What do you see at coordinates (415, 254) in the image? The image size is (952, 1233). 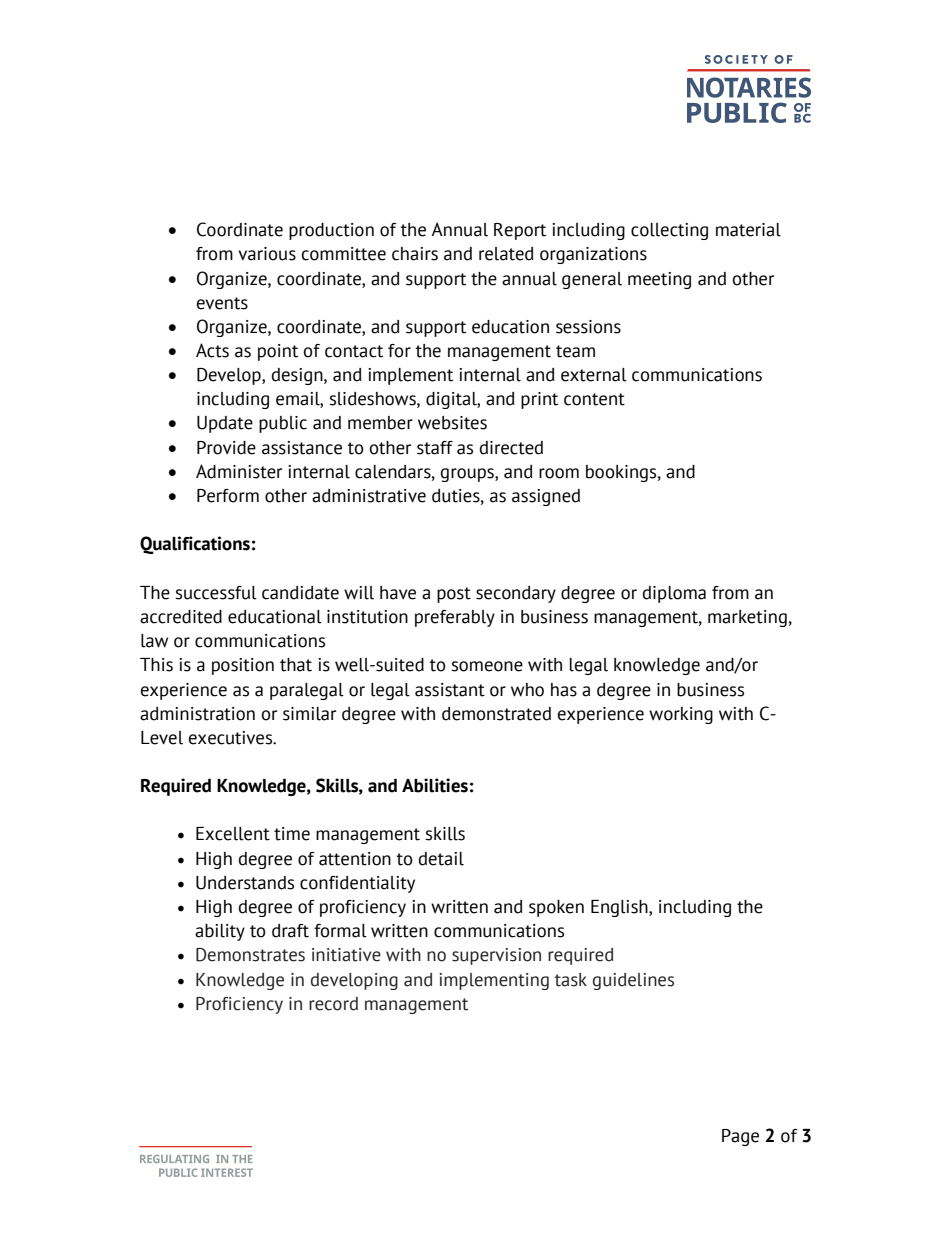 I see `chairs` at bounding box center [415, 254].
